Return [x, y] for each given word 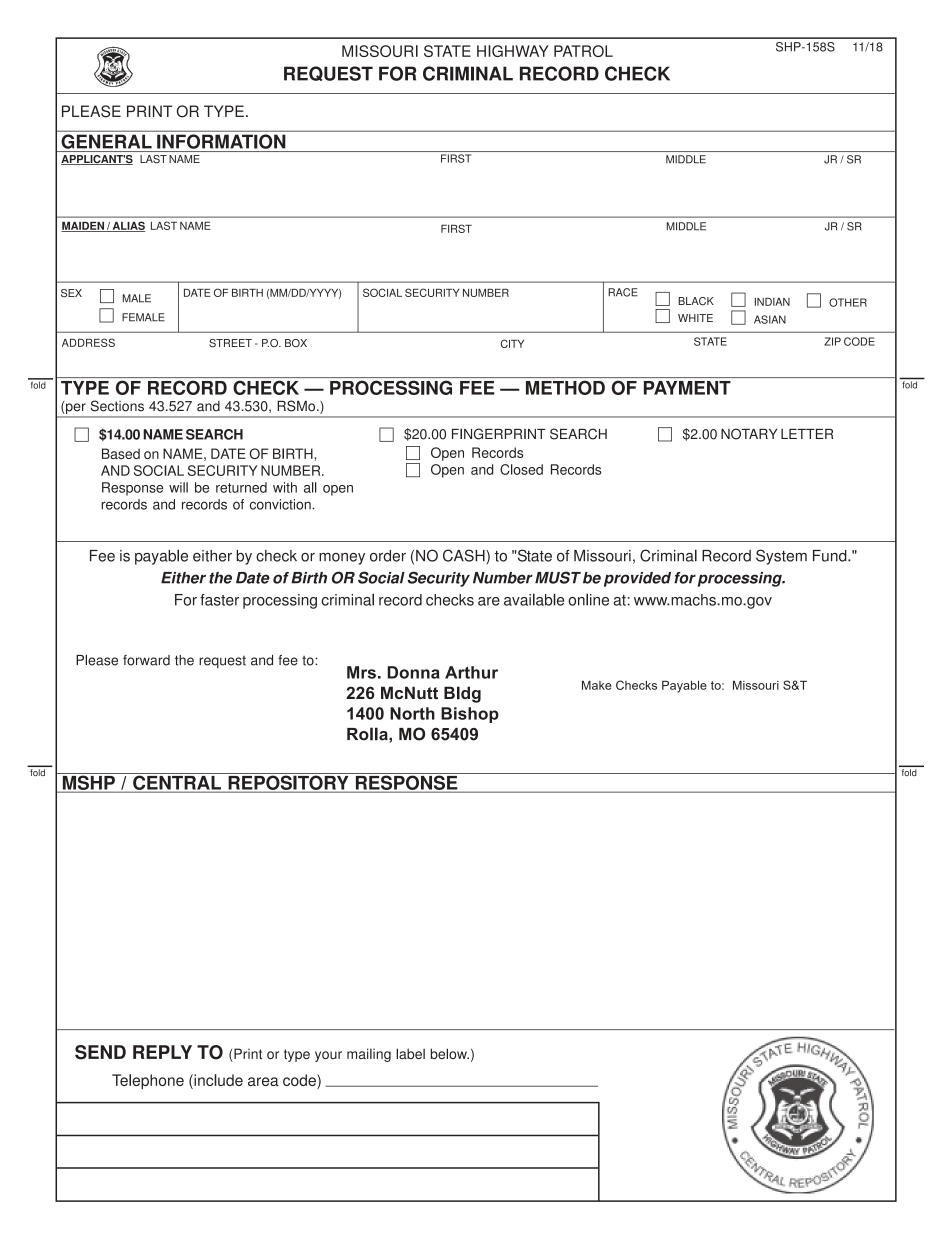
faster [219, 600]
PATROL [583, 51]
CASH [465, 555]
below [450, 1053]
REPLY [162, 1052]
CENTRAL [177, 782]
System [781, 557]
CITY [512, 343]
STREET [230, 343]
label [410, 1053]
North [412, 713]
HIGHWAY [513, 51]
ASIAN [770, 319]
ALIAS [127, 226]
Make [597, 685]
